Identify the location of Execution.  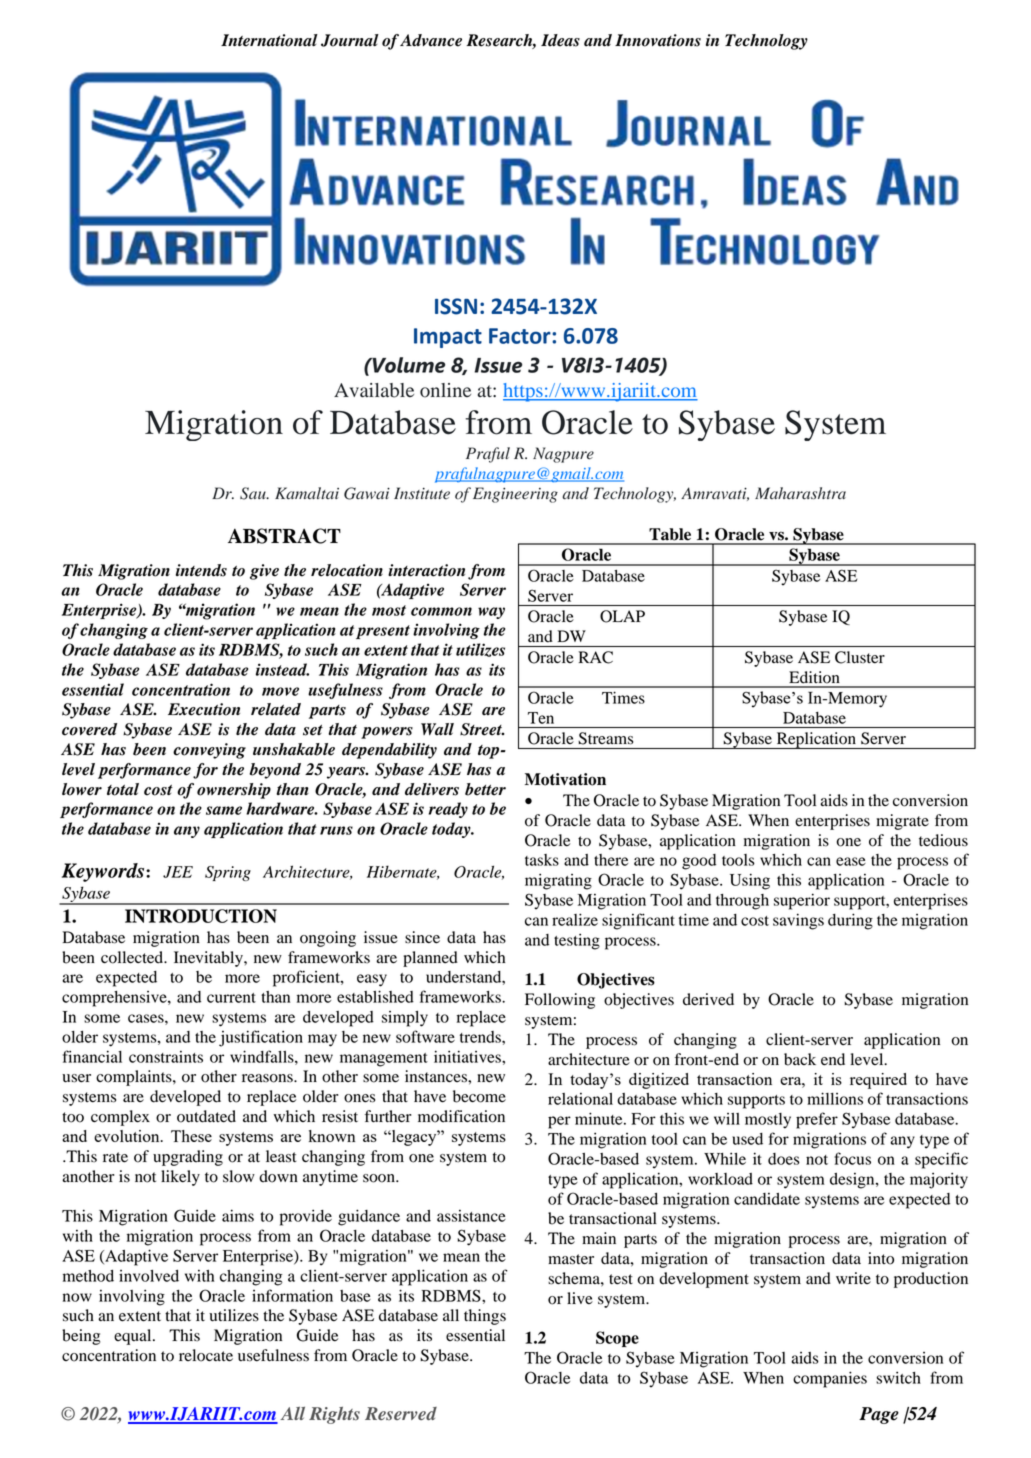
(204, 709).
